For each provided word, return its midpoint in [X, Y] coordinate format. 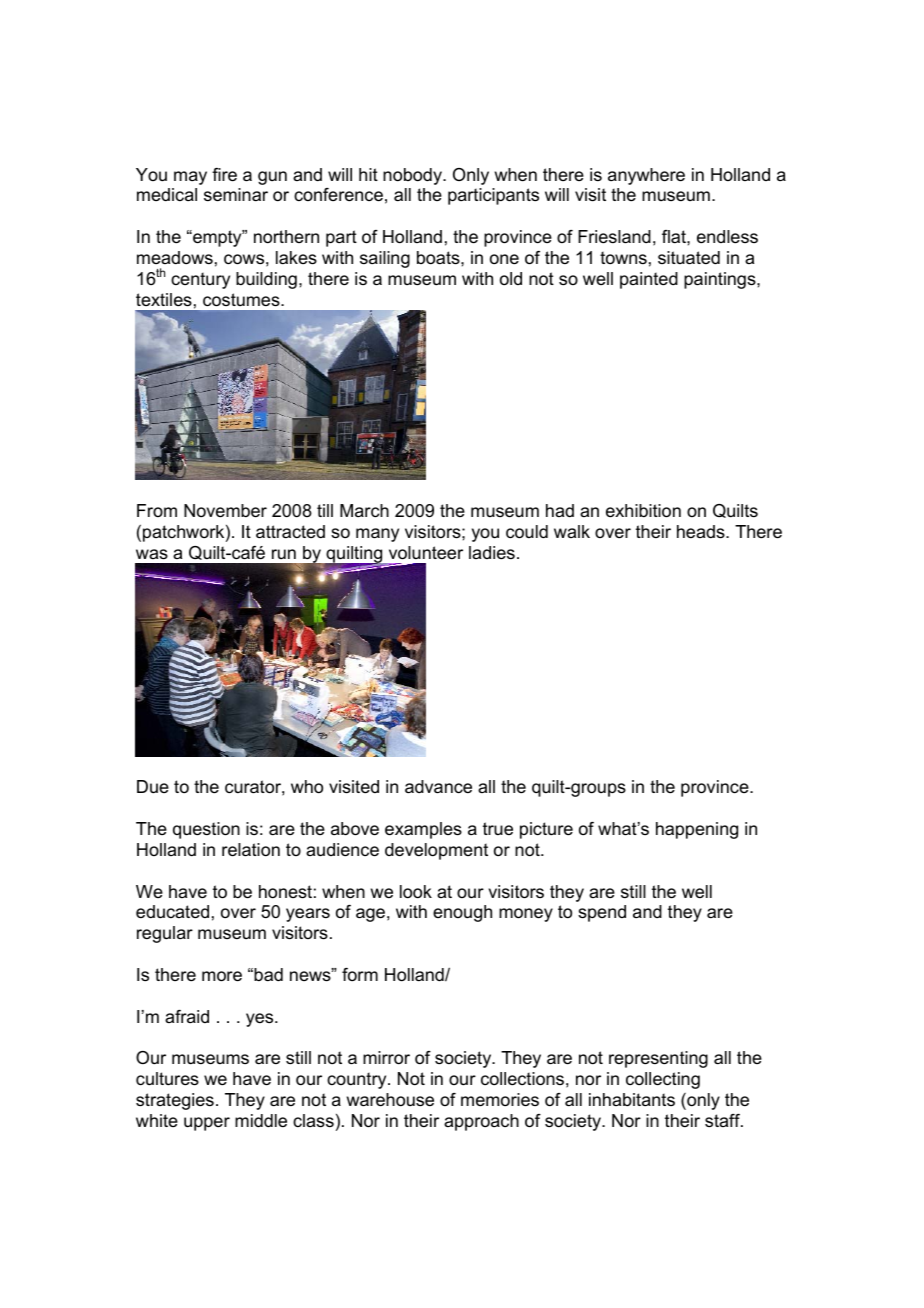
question [206, 830]
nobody [413, 176]
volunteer [426, 553]
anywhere [646, 176]
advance [438, 787]
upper [207, 1124]
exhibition [643, 511]
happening [697, 830]
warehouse [390, 1100]
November [225, 511]
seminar [236, 195]
